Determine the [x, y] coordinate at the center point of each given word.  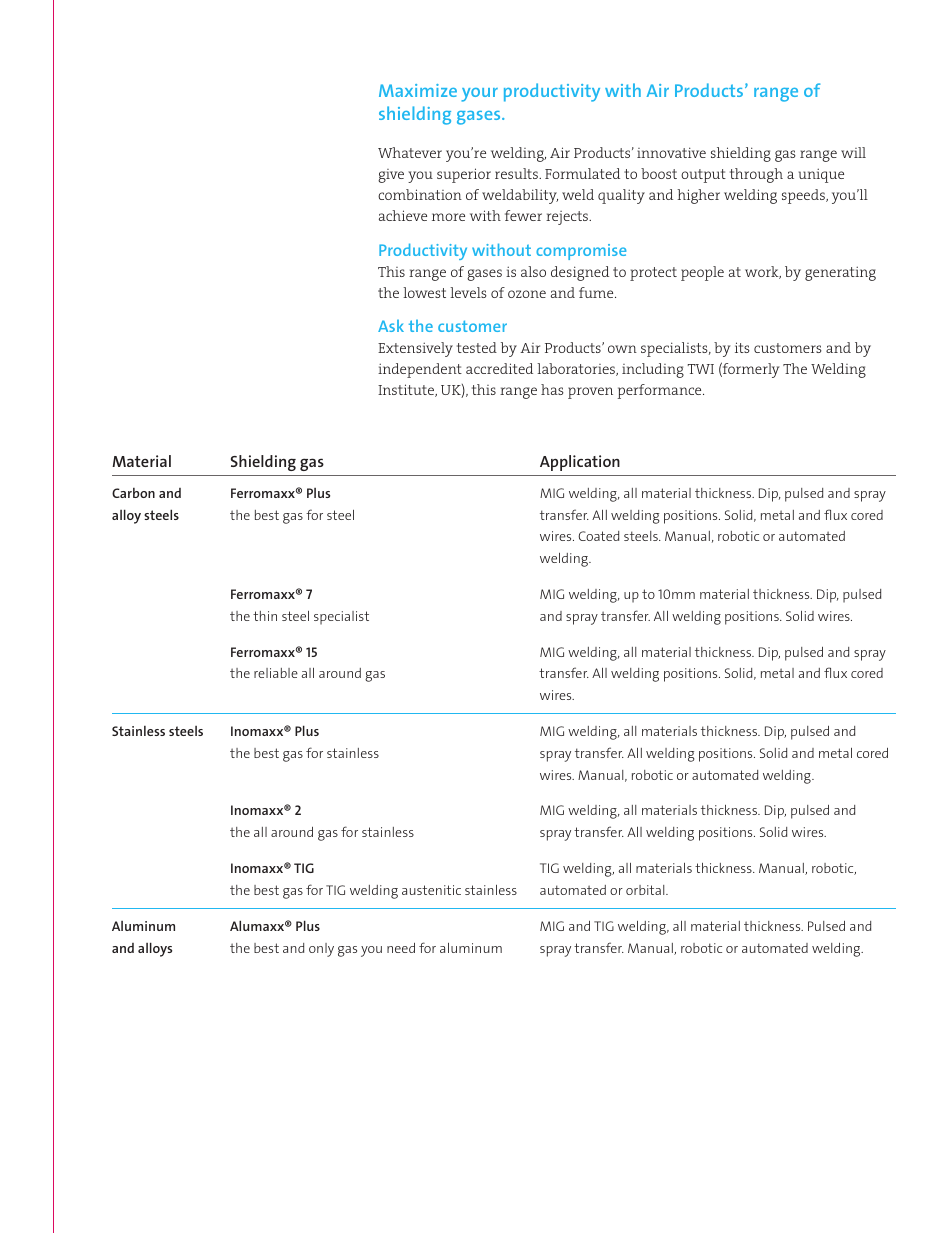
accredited [499, 368]
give [391, 176]
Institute [407, 390]
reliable [276, 673]
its [742, 347]
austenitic [431, 890]
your [479, 95]
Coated [598, 536]
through [756, 175]
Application [580, 463]
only [321, 950]
